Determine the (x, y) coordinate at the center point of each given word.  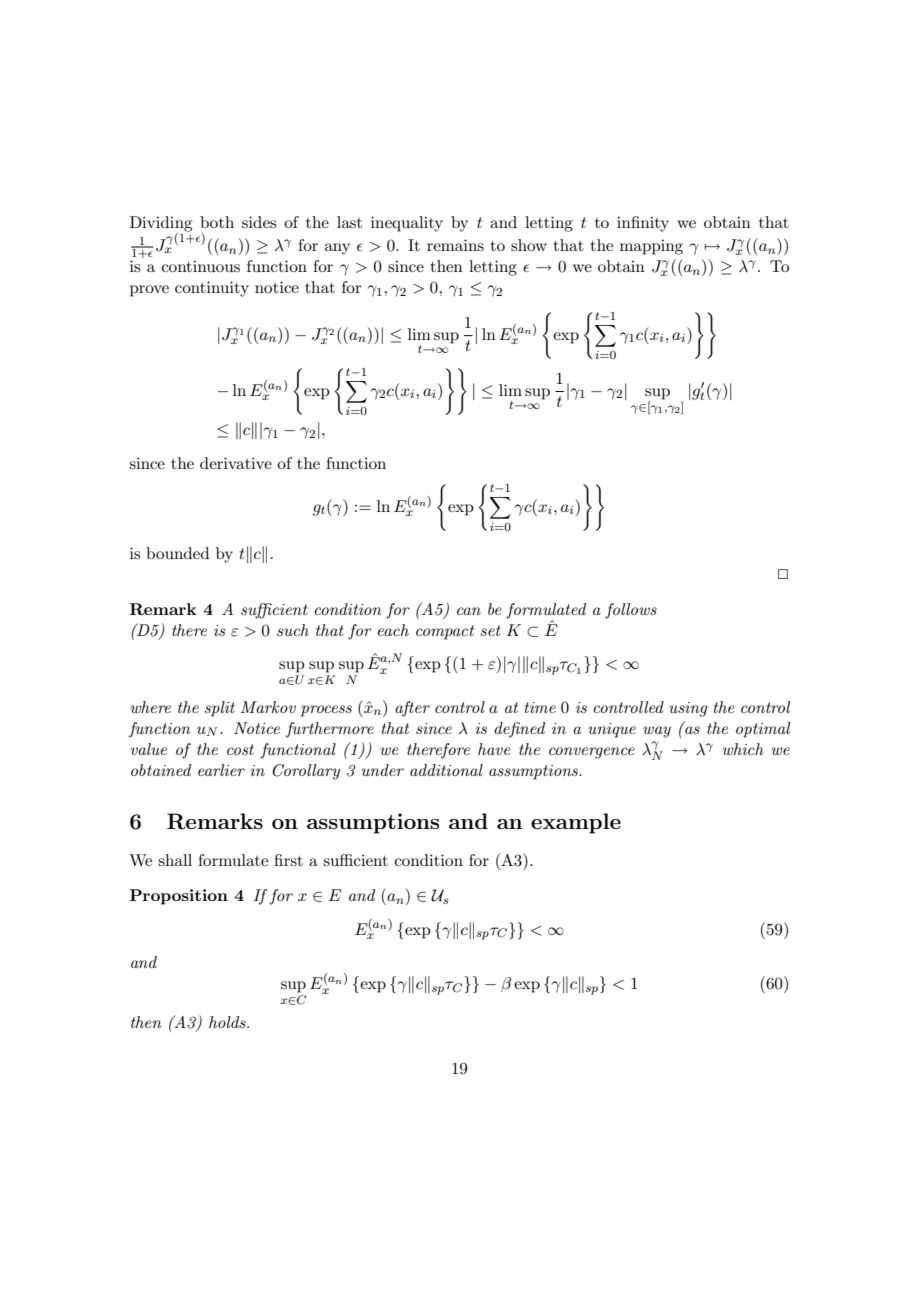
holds (228, 1022)
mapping (651, 247)
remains (455, 245)
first (288, 860)
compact (445, 632)
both (217, 222)
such (293, 630)
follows (631, 611)
